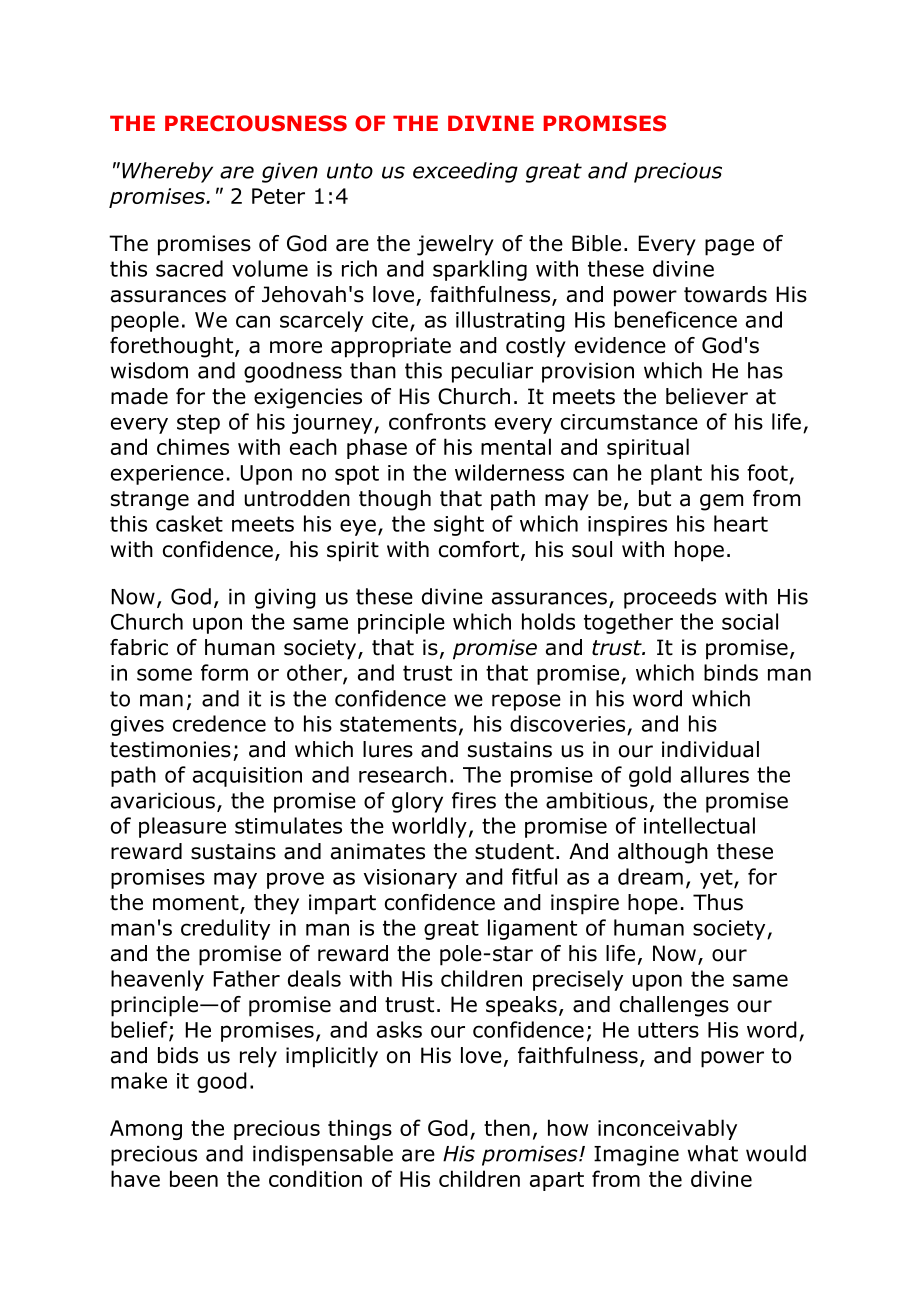 This screenshot has height=1308, width=924. What do you see at coordinates (479, 549) in the screenshot?
I see `comfort` at bounding box center [479, 549].
